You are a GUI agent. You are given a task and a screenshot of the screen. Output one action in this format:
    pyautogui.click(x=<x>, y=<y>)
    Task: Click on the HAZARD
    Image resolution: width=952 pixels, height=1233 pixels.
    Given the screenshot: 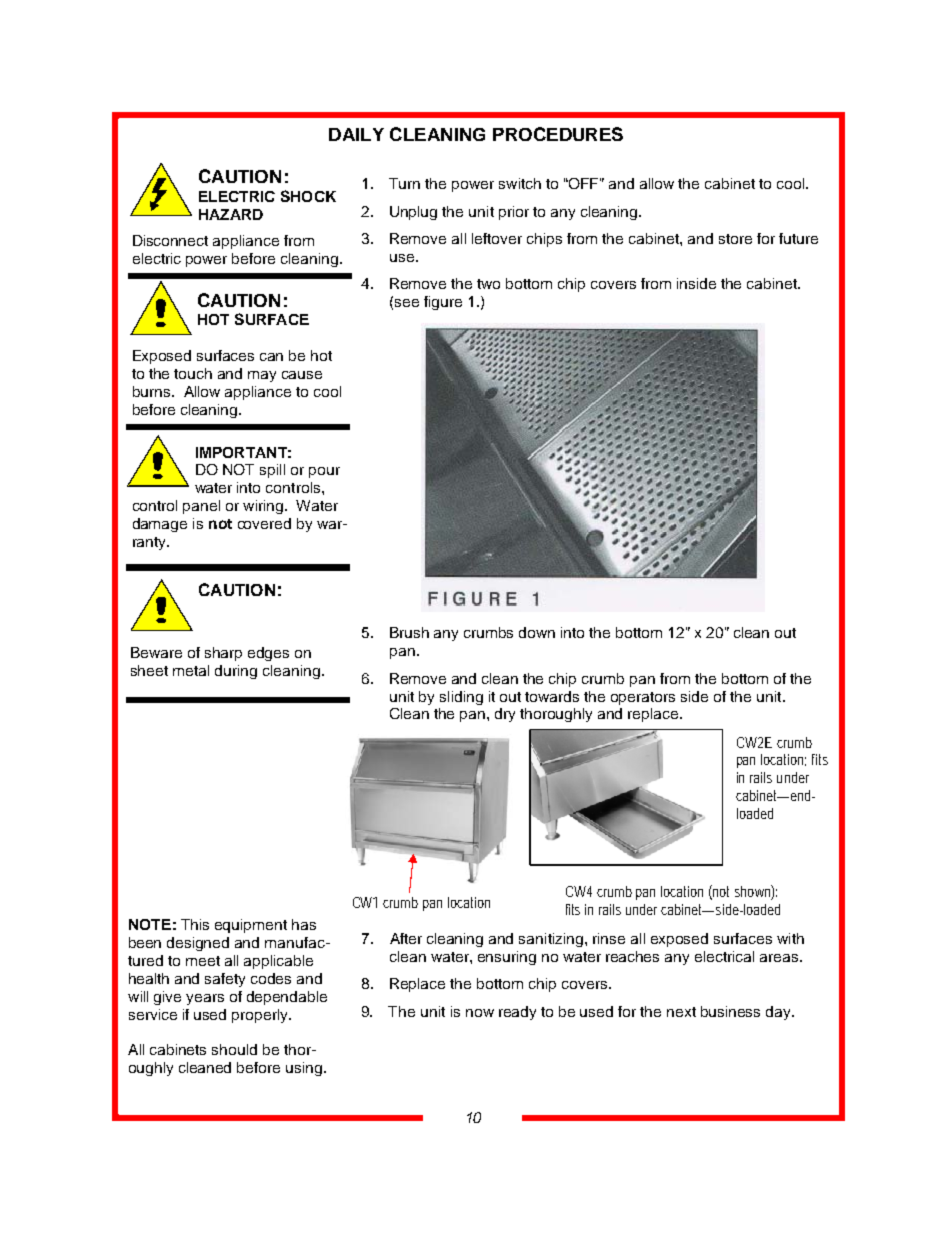 What is the action you would take?
    pyautogui.click(x=231, y=214)
